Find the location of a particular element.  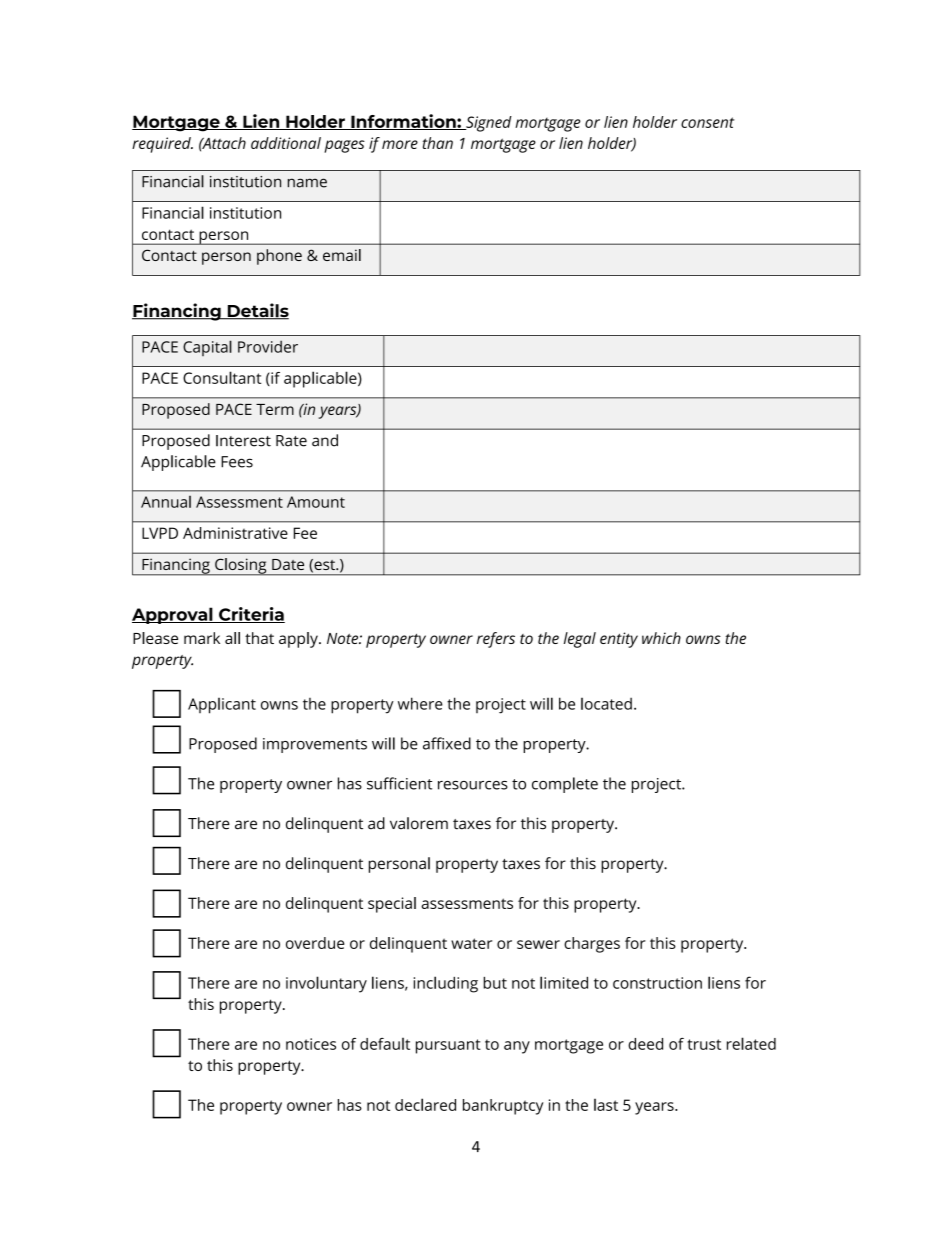

which is located at coordinates (661, 638).
